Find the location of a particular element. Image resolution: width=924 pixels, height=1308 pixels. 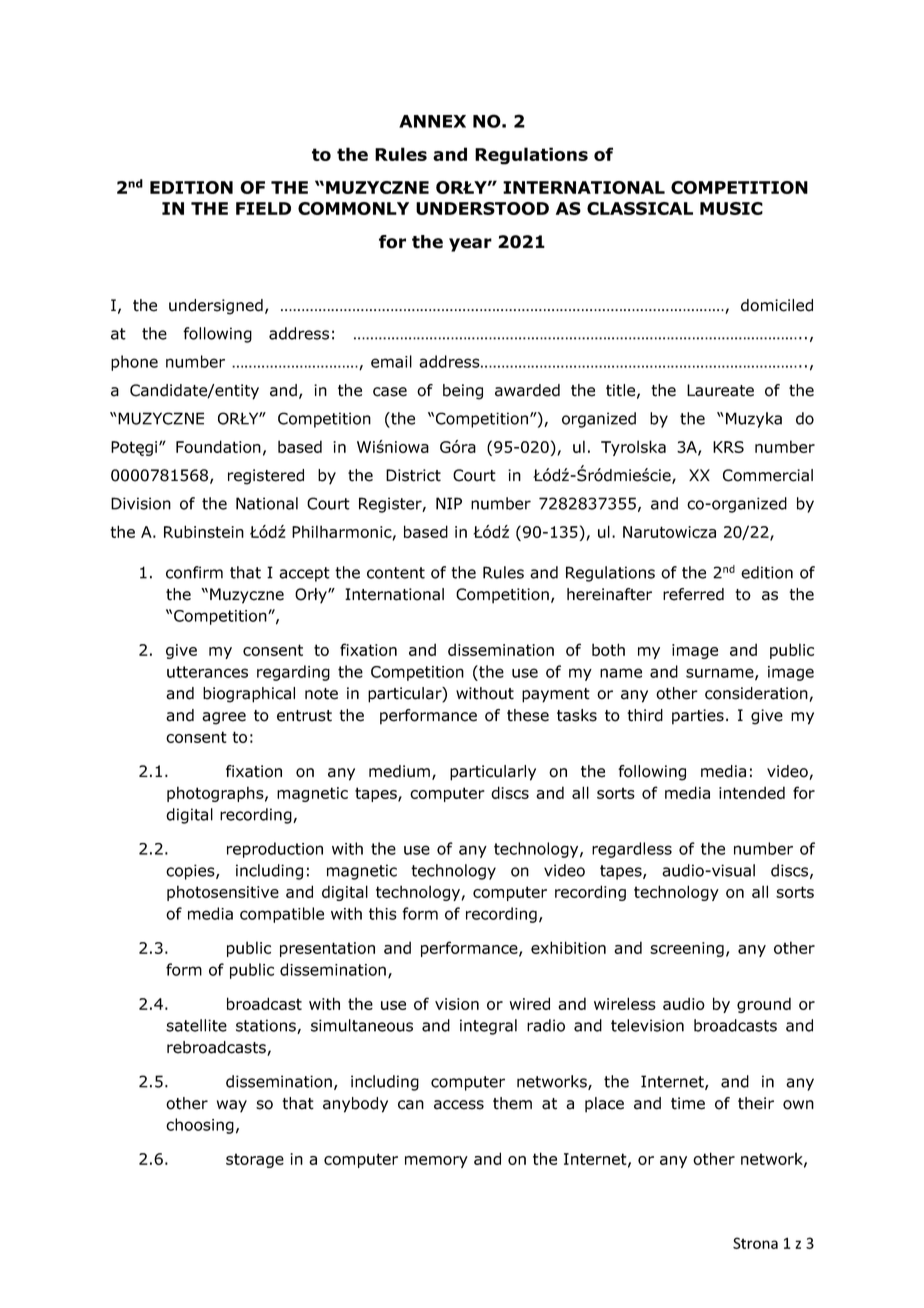

Rubinstein is located at coordinates (204, 531).
